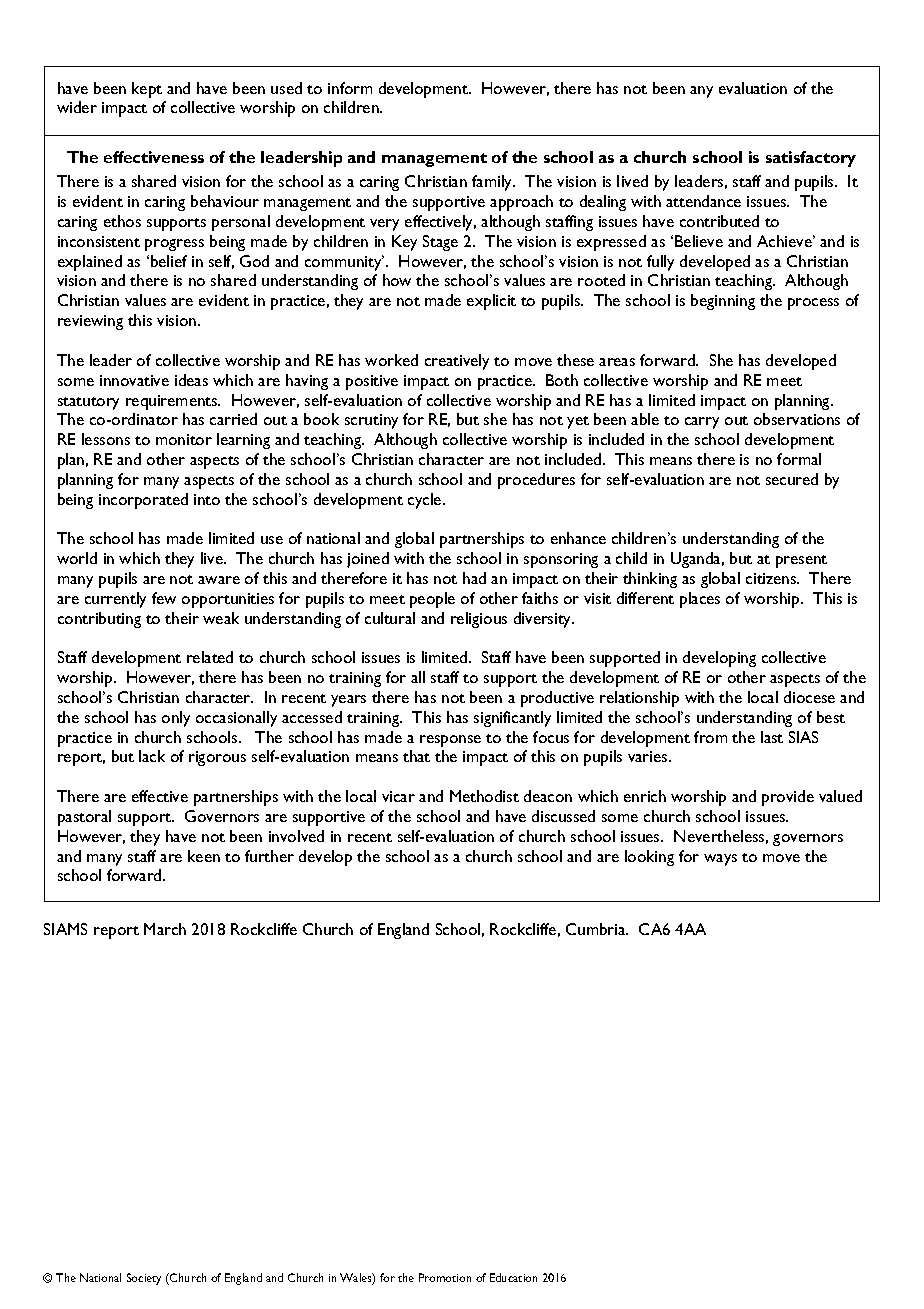 The width and height of the screenshot is (924, 1309). I want to click on significantly, so click(512, 719).
